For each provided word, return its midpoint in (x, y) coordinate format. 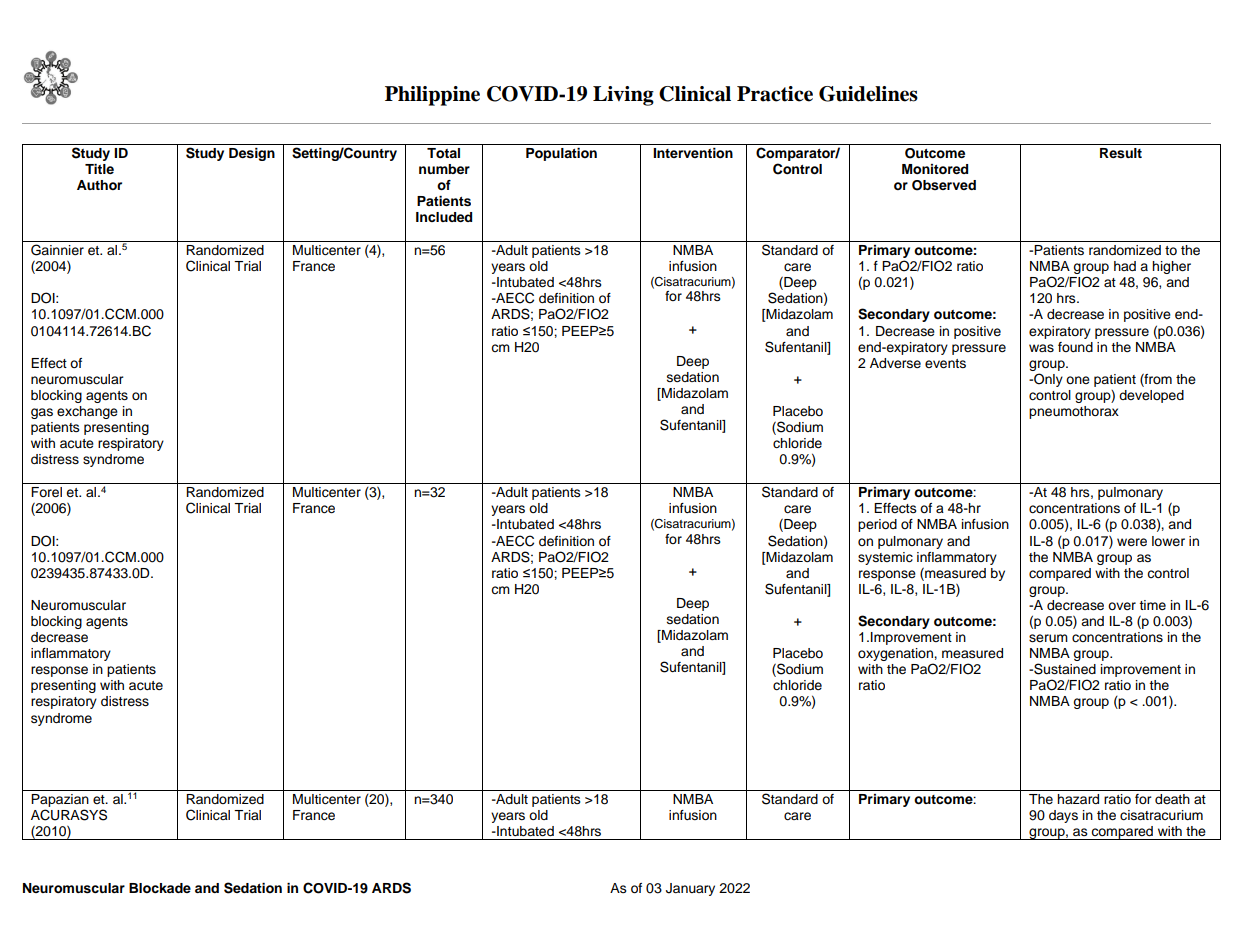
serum (1048, 638)
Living (623, 96)
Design (252, 154)
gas (42, 413)
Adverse (895, 363)
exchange (87, 412)
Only (1047, 380)
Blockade (160, 888)
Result (1121, 153)
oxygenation (896, 656)
